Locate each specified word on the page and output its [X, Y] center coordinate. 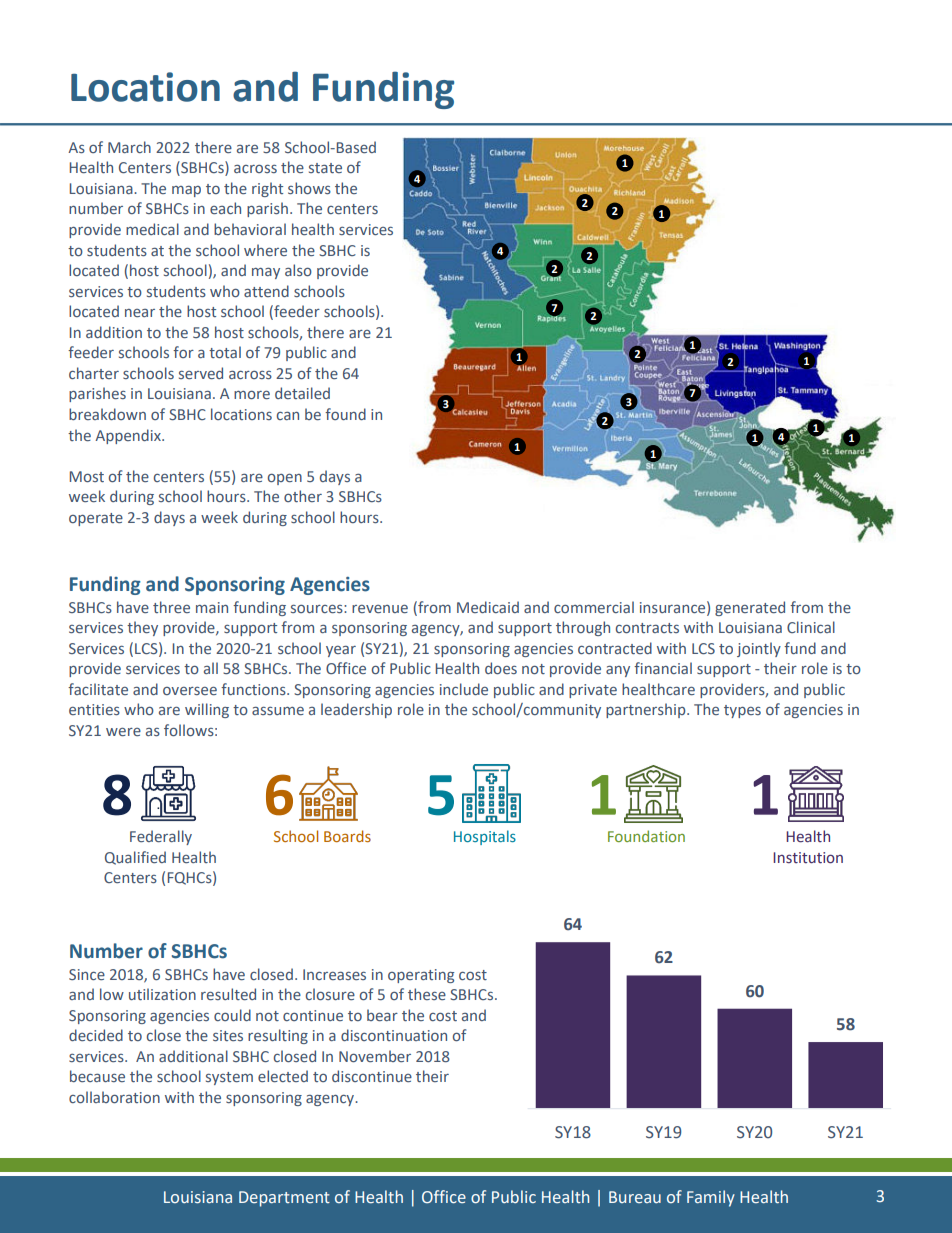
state [325, 168]
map [186, 191]
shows [309, 188]
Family [711, 1198]
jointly [759, 649]
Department [284, 1199]
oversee [190, 691]
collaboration [114, 1097]
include [464, 689]
